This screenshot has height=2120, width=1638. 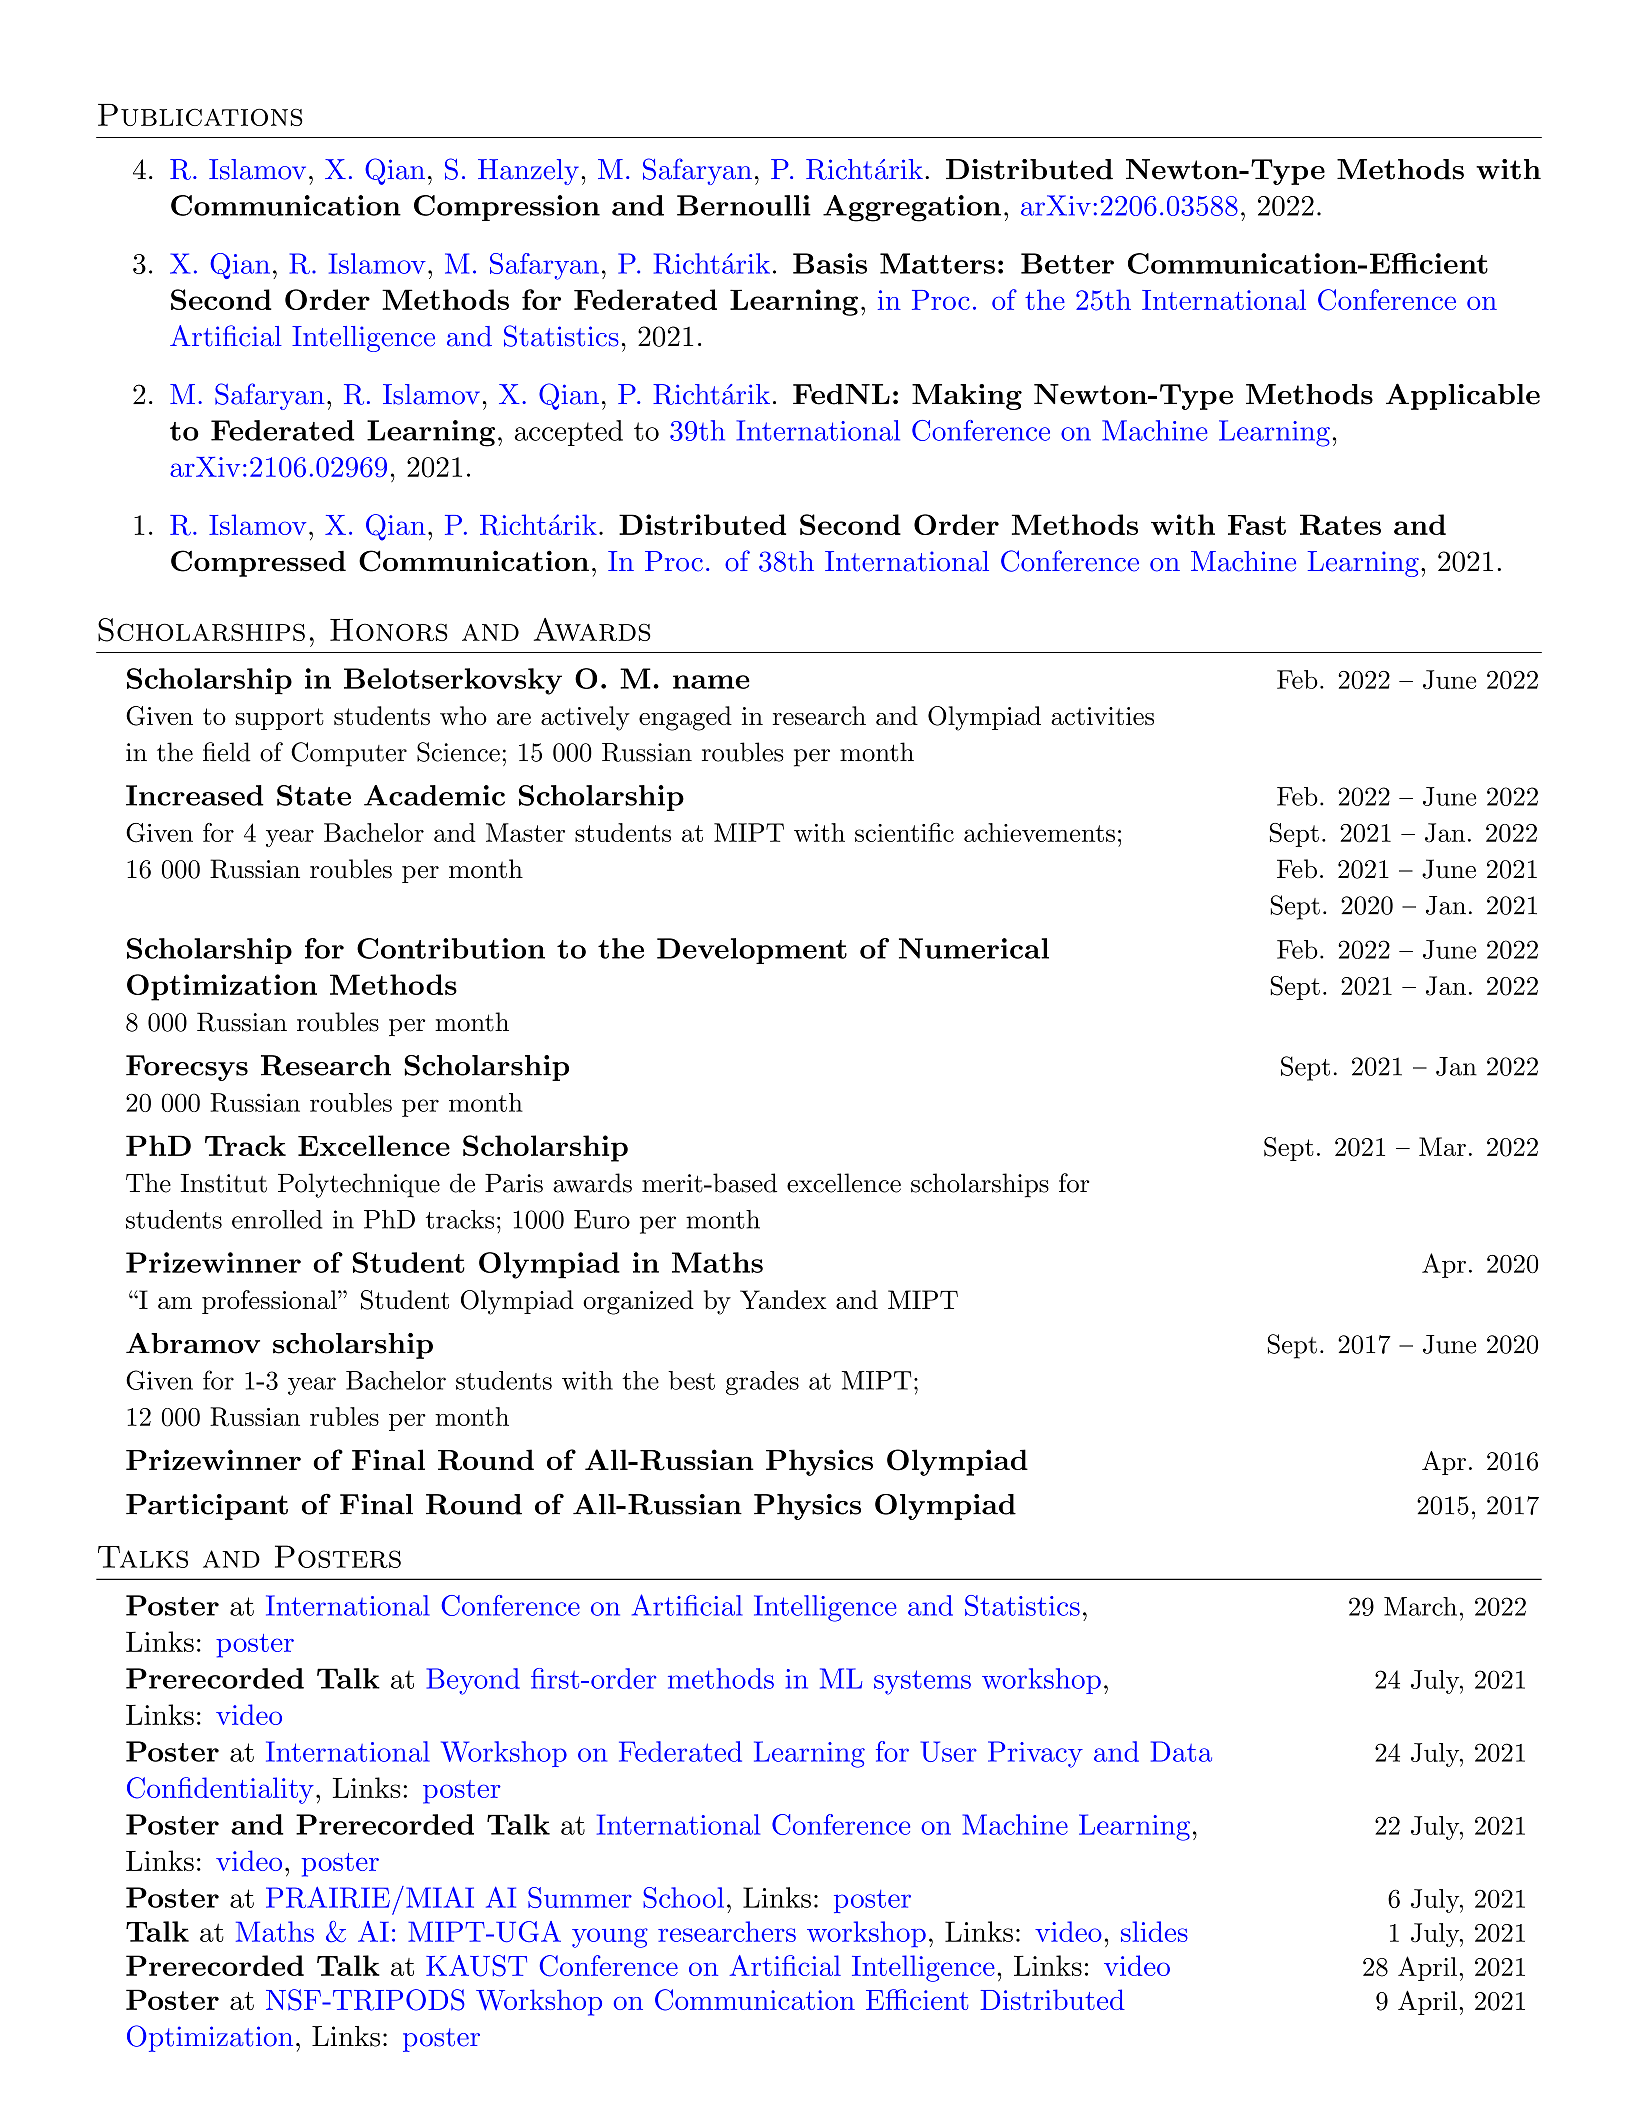 What do you see at coordinates (476, 1966) in the screenshot?
I see `KAUST` at bounding box center [476, 1966].
